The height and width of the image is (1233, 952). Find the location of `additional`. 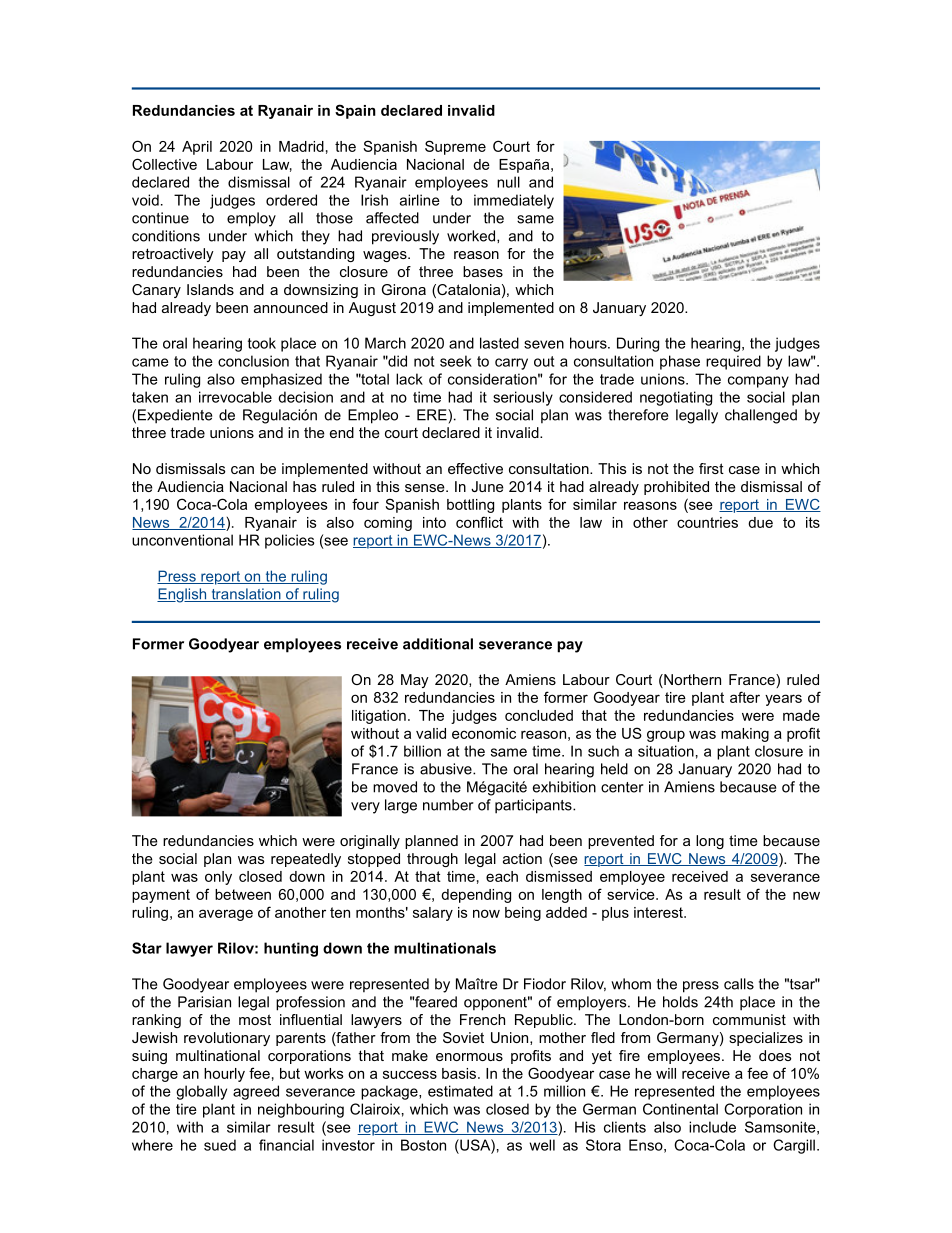

additional is located at coordinates (438, 644).
